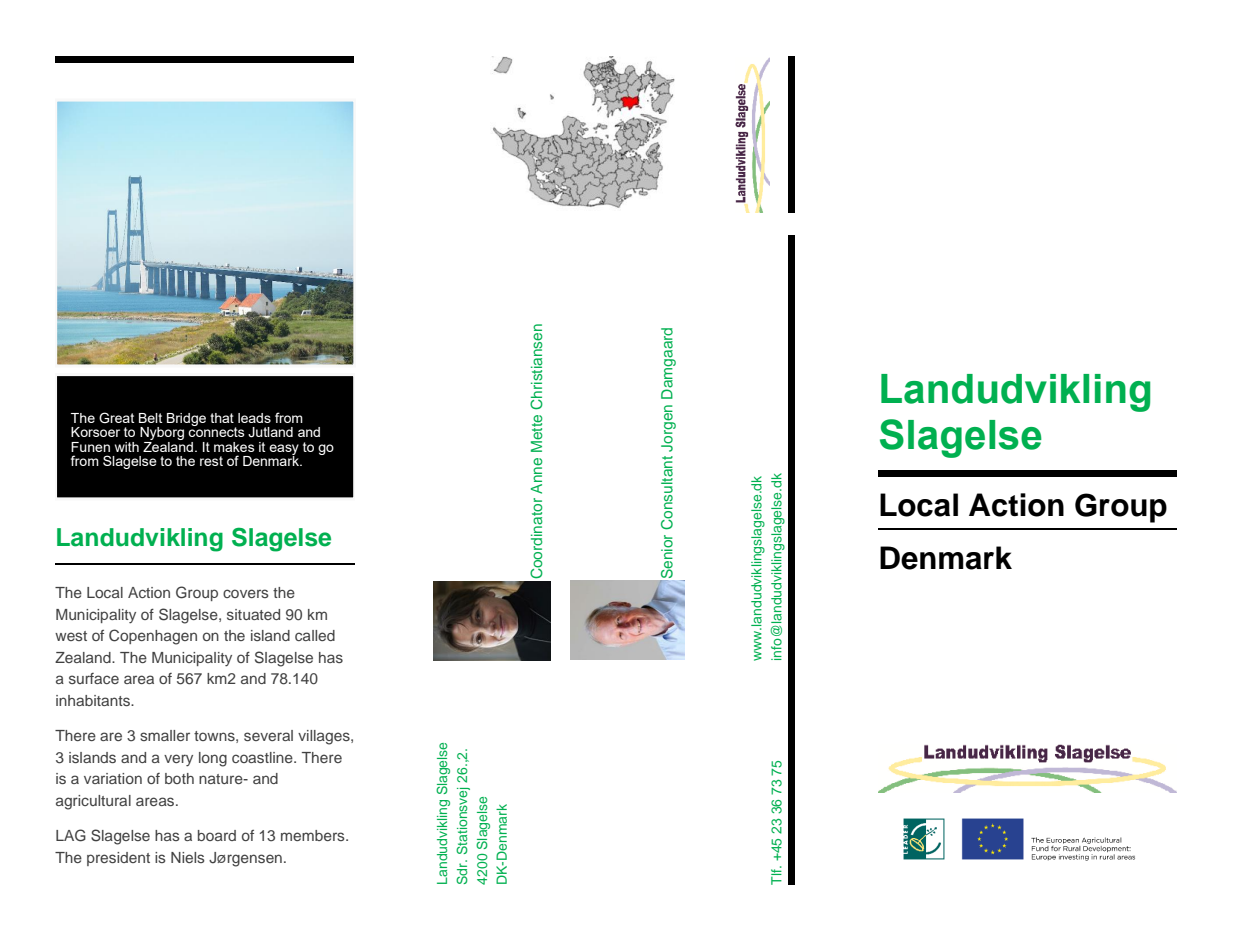 This document has height=952, width=1233. Describe the element at coordinates (116, 418) in the document. I see `Great` at that location.
